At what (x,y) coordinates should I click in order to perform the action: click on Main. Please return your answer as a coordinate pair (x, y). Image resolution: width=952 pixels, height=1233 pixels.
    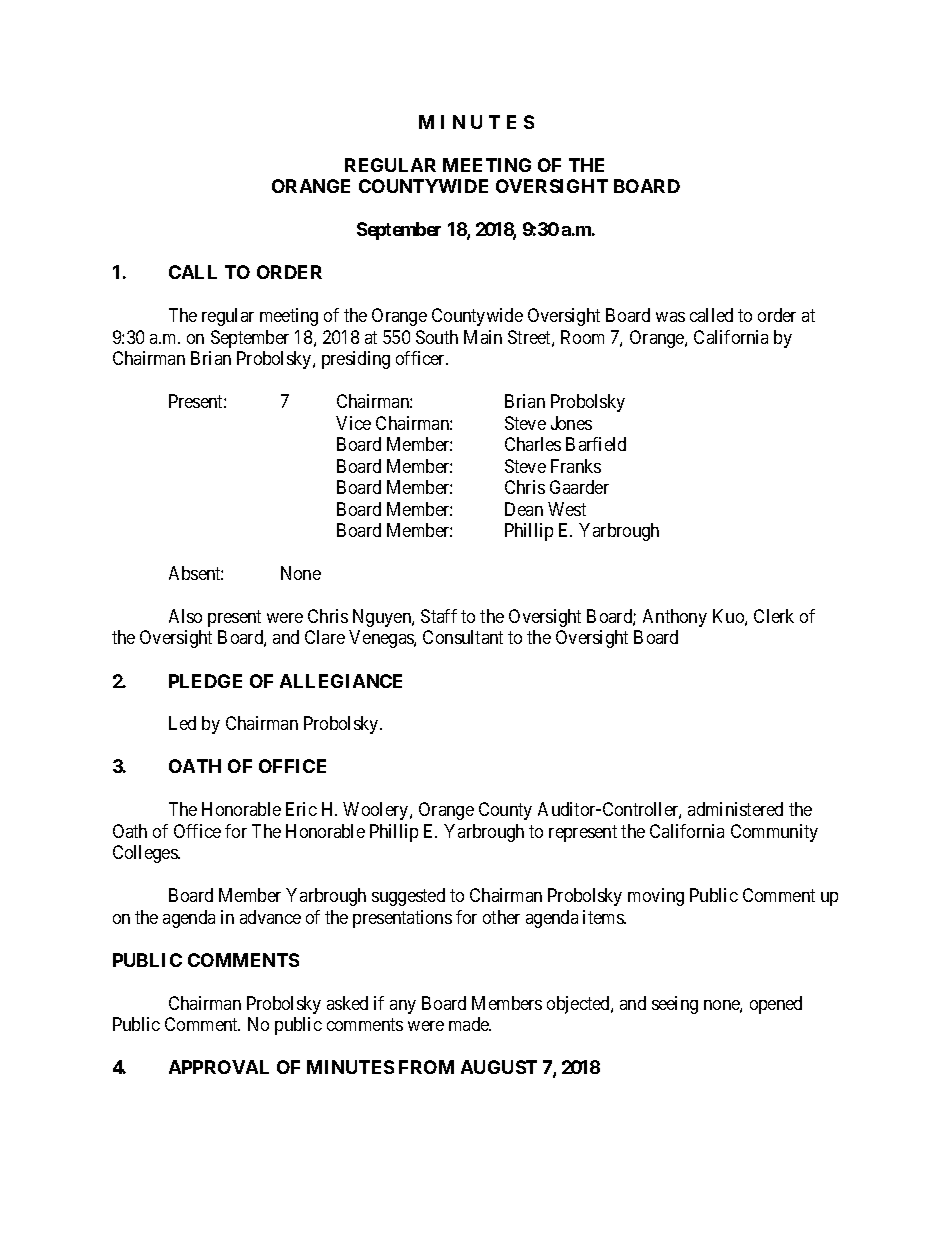
    Looking at the image, I should click on (483, 337).
